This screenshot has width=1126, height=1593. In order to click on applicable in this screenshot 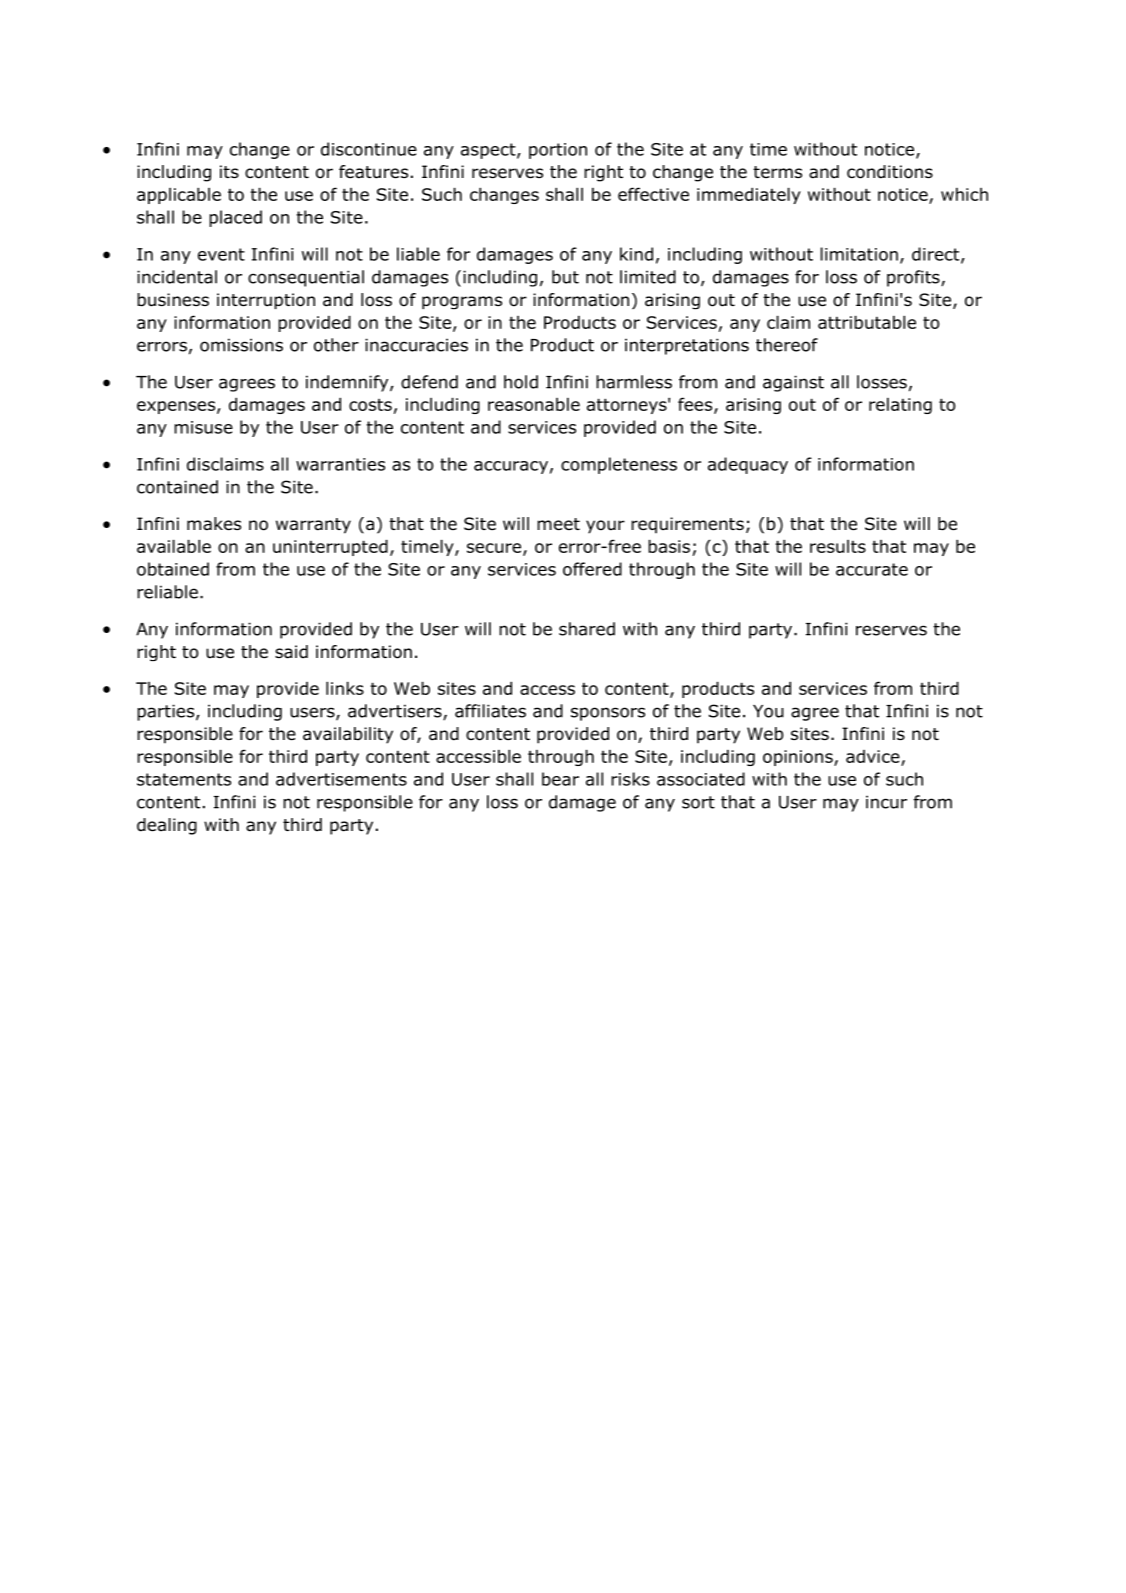, I will do `click(179, 196)`.
